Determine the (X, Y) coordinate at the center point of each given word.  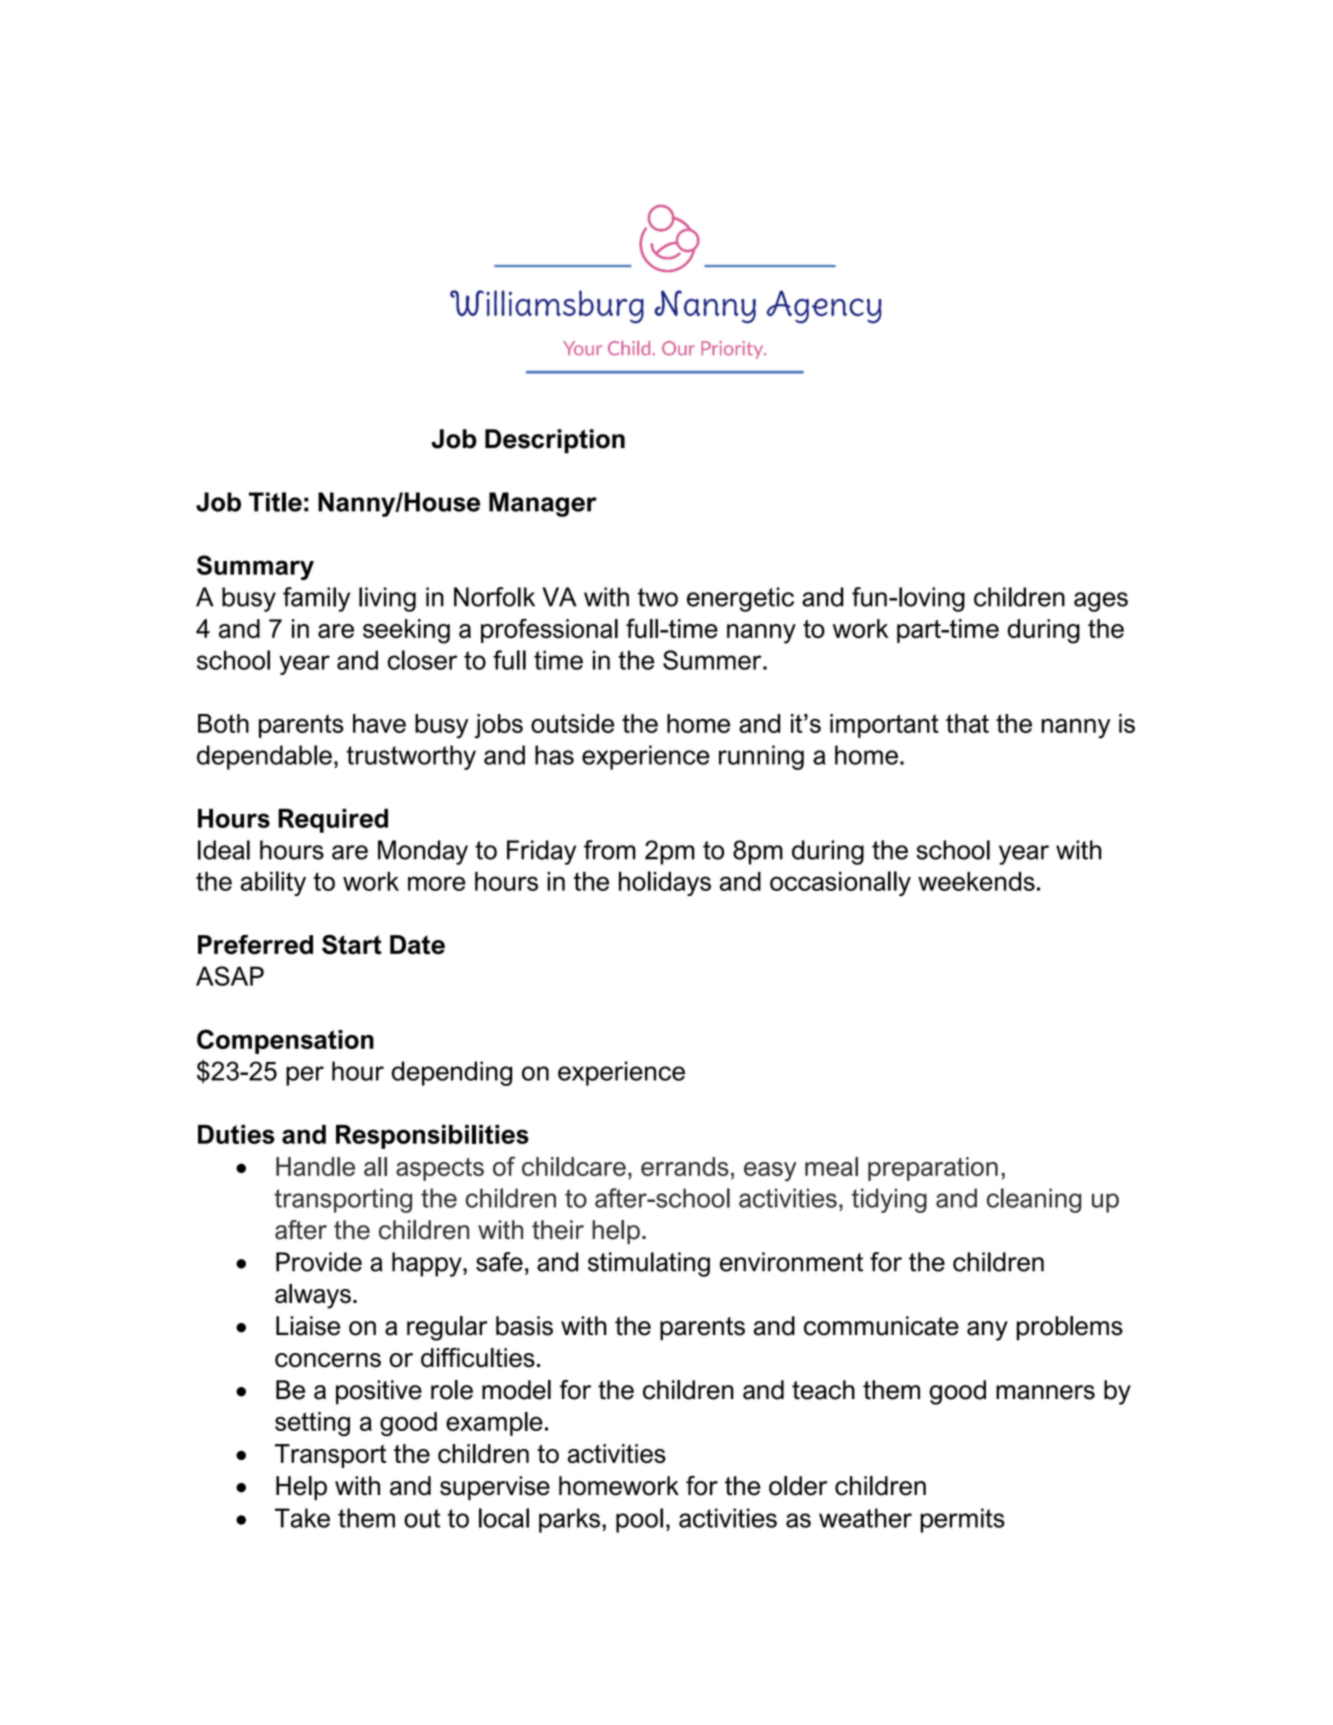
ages (1101, 602)
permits (962, 1520)
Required (333, 821)
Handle (315, 1166)
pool (639, 1520)
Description (555, 441)
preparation (933, 1169)
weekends (976, 881)
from (610, 850)
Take (302, 1518)
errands (685, 1166)
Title (275, 502)
